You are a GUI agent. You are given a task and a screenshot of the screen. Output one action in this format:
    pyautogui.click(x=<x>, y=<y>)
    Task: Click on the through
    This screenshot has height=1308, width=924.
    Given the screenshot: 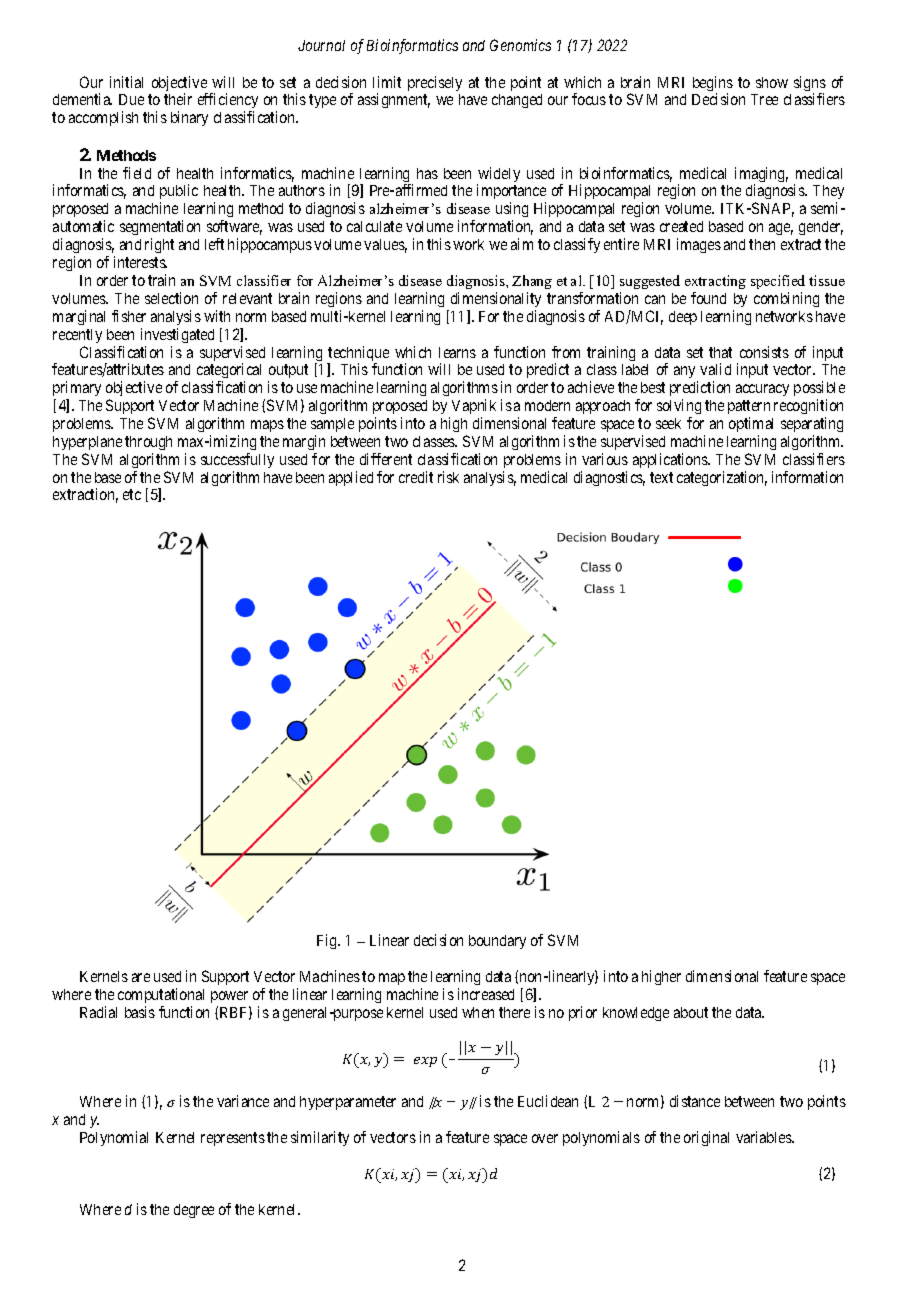 What is the action you would take?
    pyautogui.click(x=148, y=443)
